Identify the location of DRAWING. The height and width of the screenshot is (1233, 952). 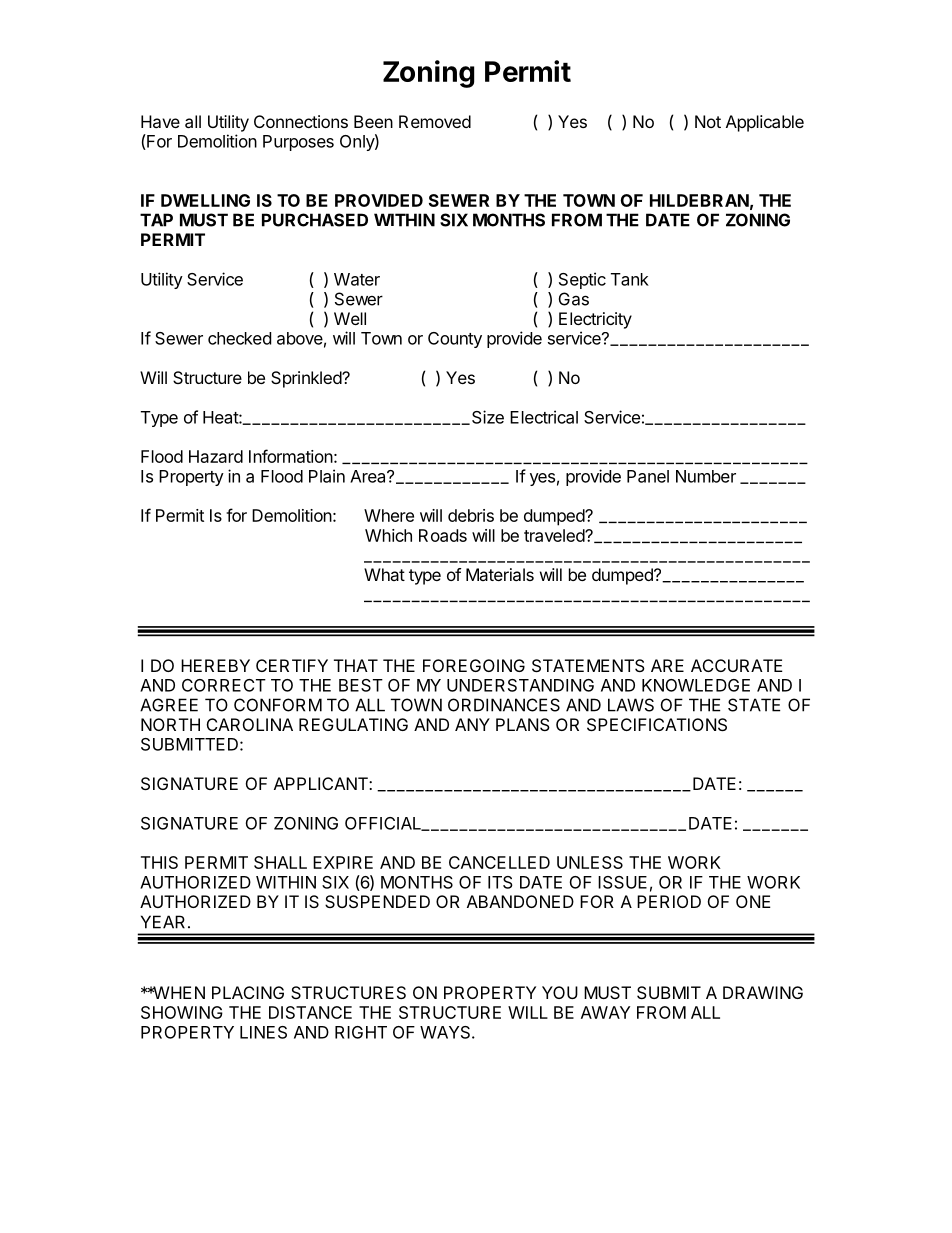
(763, 992).
